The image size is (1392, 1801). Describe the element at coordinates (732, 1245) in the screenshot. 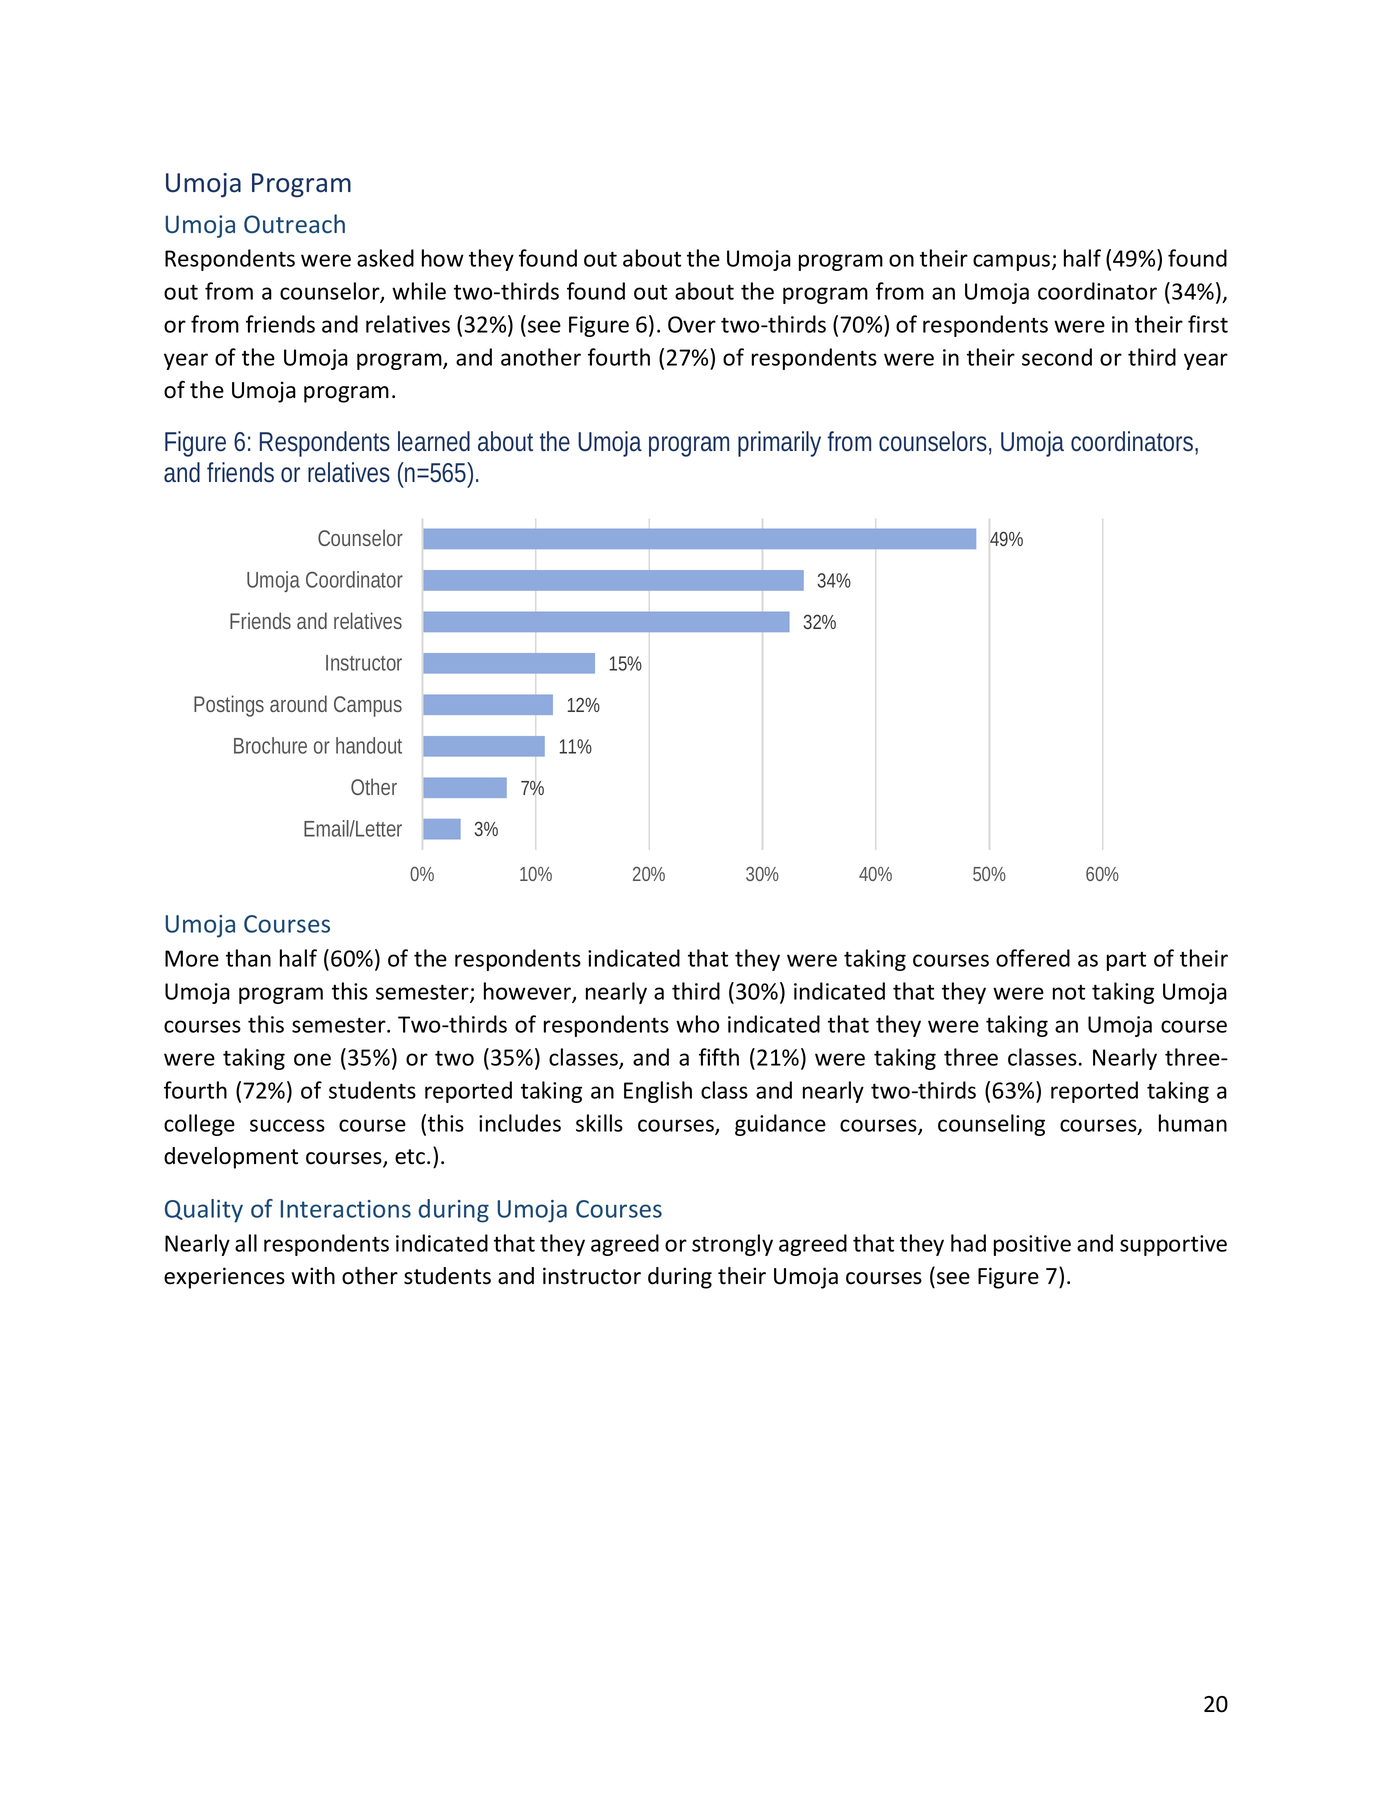

I see `strongly` at that location.
